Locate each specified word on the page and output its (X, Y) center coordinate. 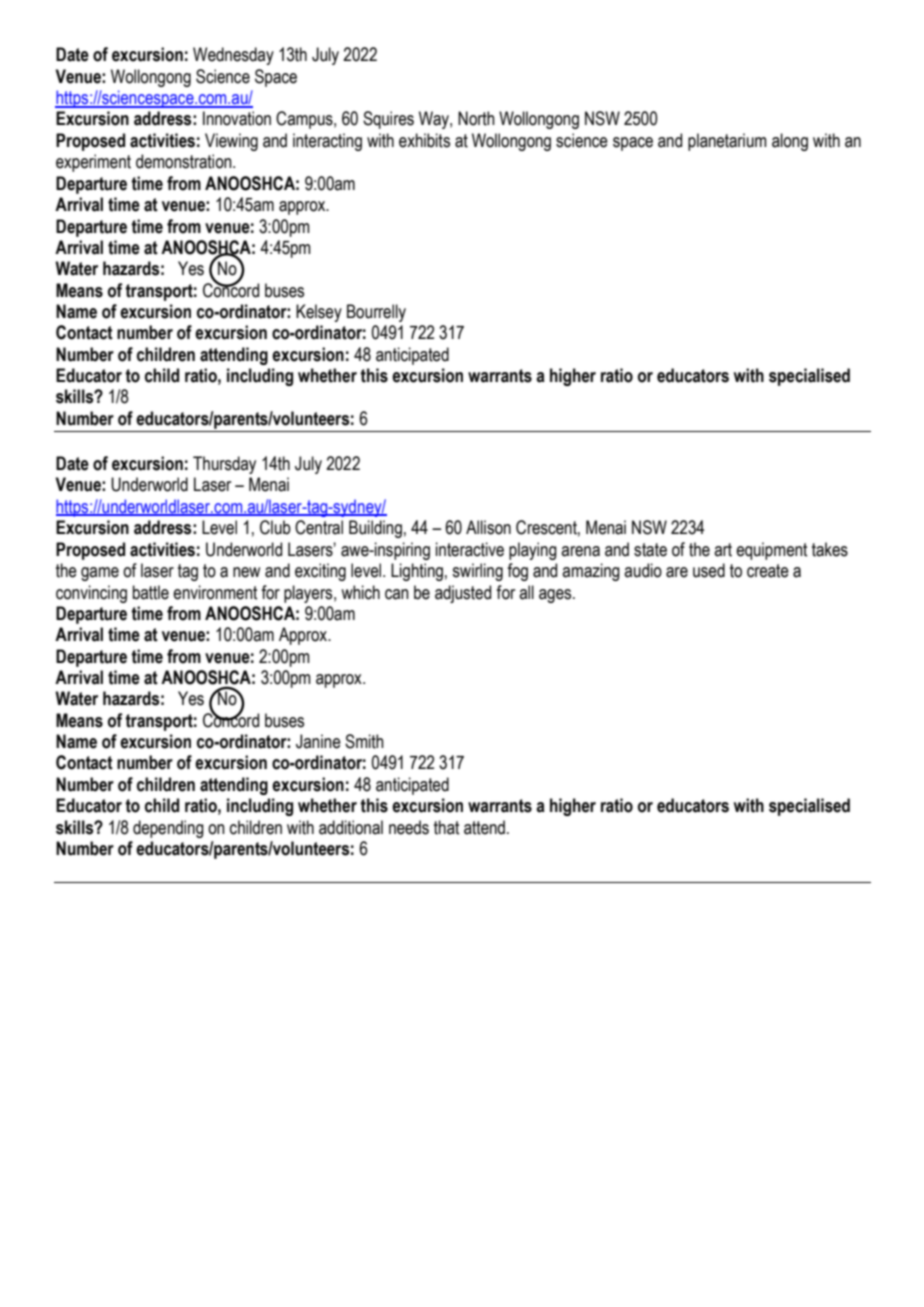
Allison (488, 527)
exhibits (424, 140)
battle (151, 592)
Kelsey (319, 313)
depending (168, 829)
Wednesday (233, 56)
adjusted (463, 594)
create (768, 571)
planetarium (727, 142)
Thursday (224, 465)
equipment (771, 551)
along (790, 142)
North (476, 118)
